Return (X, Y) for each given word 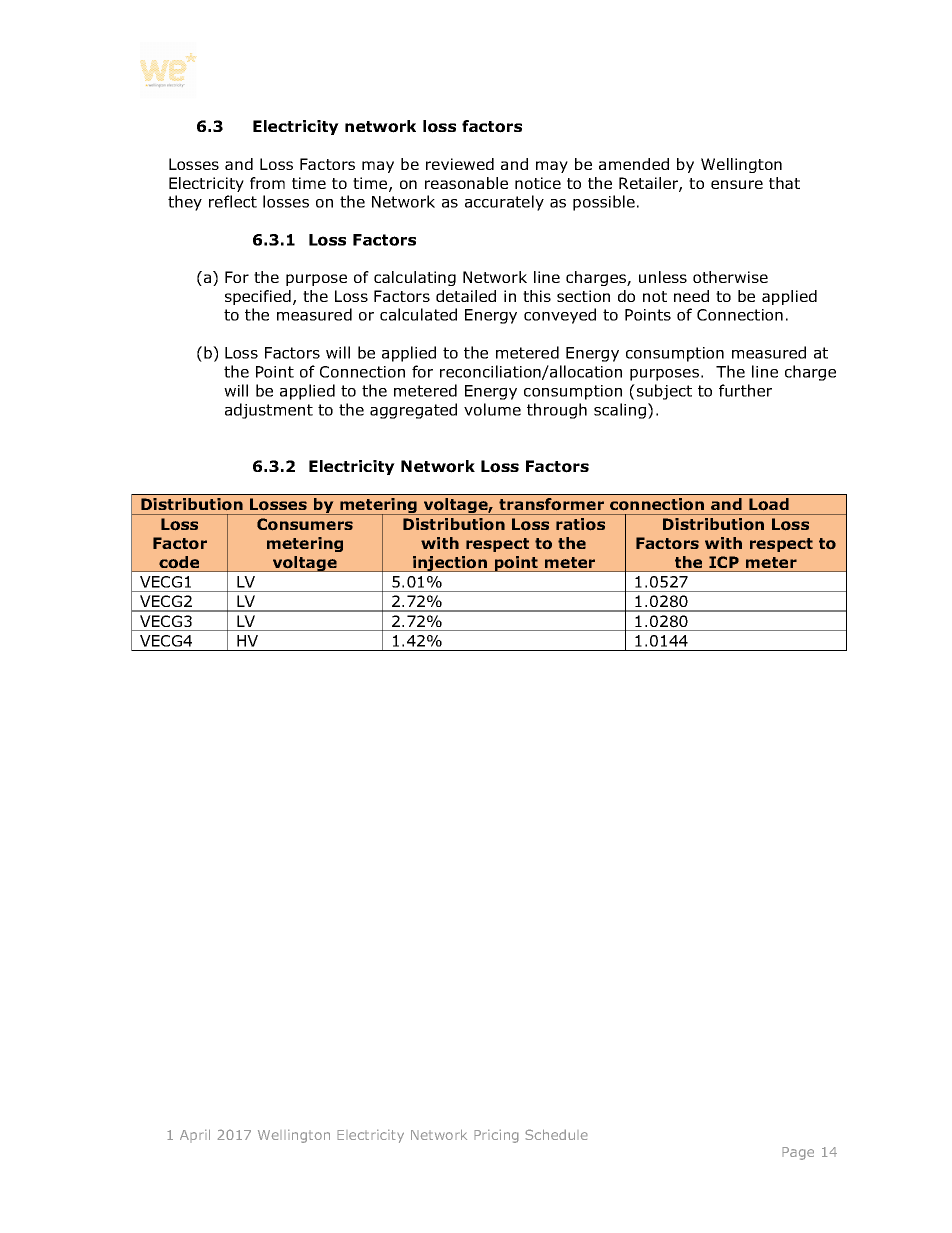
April (195, 1136)
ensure (737, 184)
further (745, 390)
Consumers (305, 524)
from (267, 183)
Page (798, 1153)
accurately (504, 203)
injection (450, 564)
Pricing (496, 1136)
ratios (580, 524)
